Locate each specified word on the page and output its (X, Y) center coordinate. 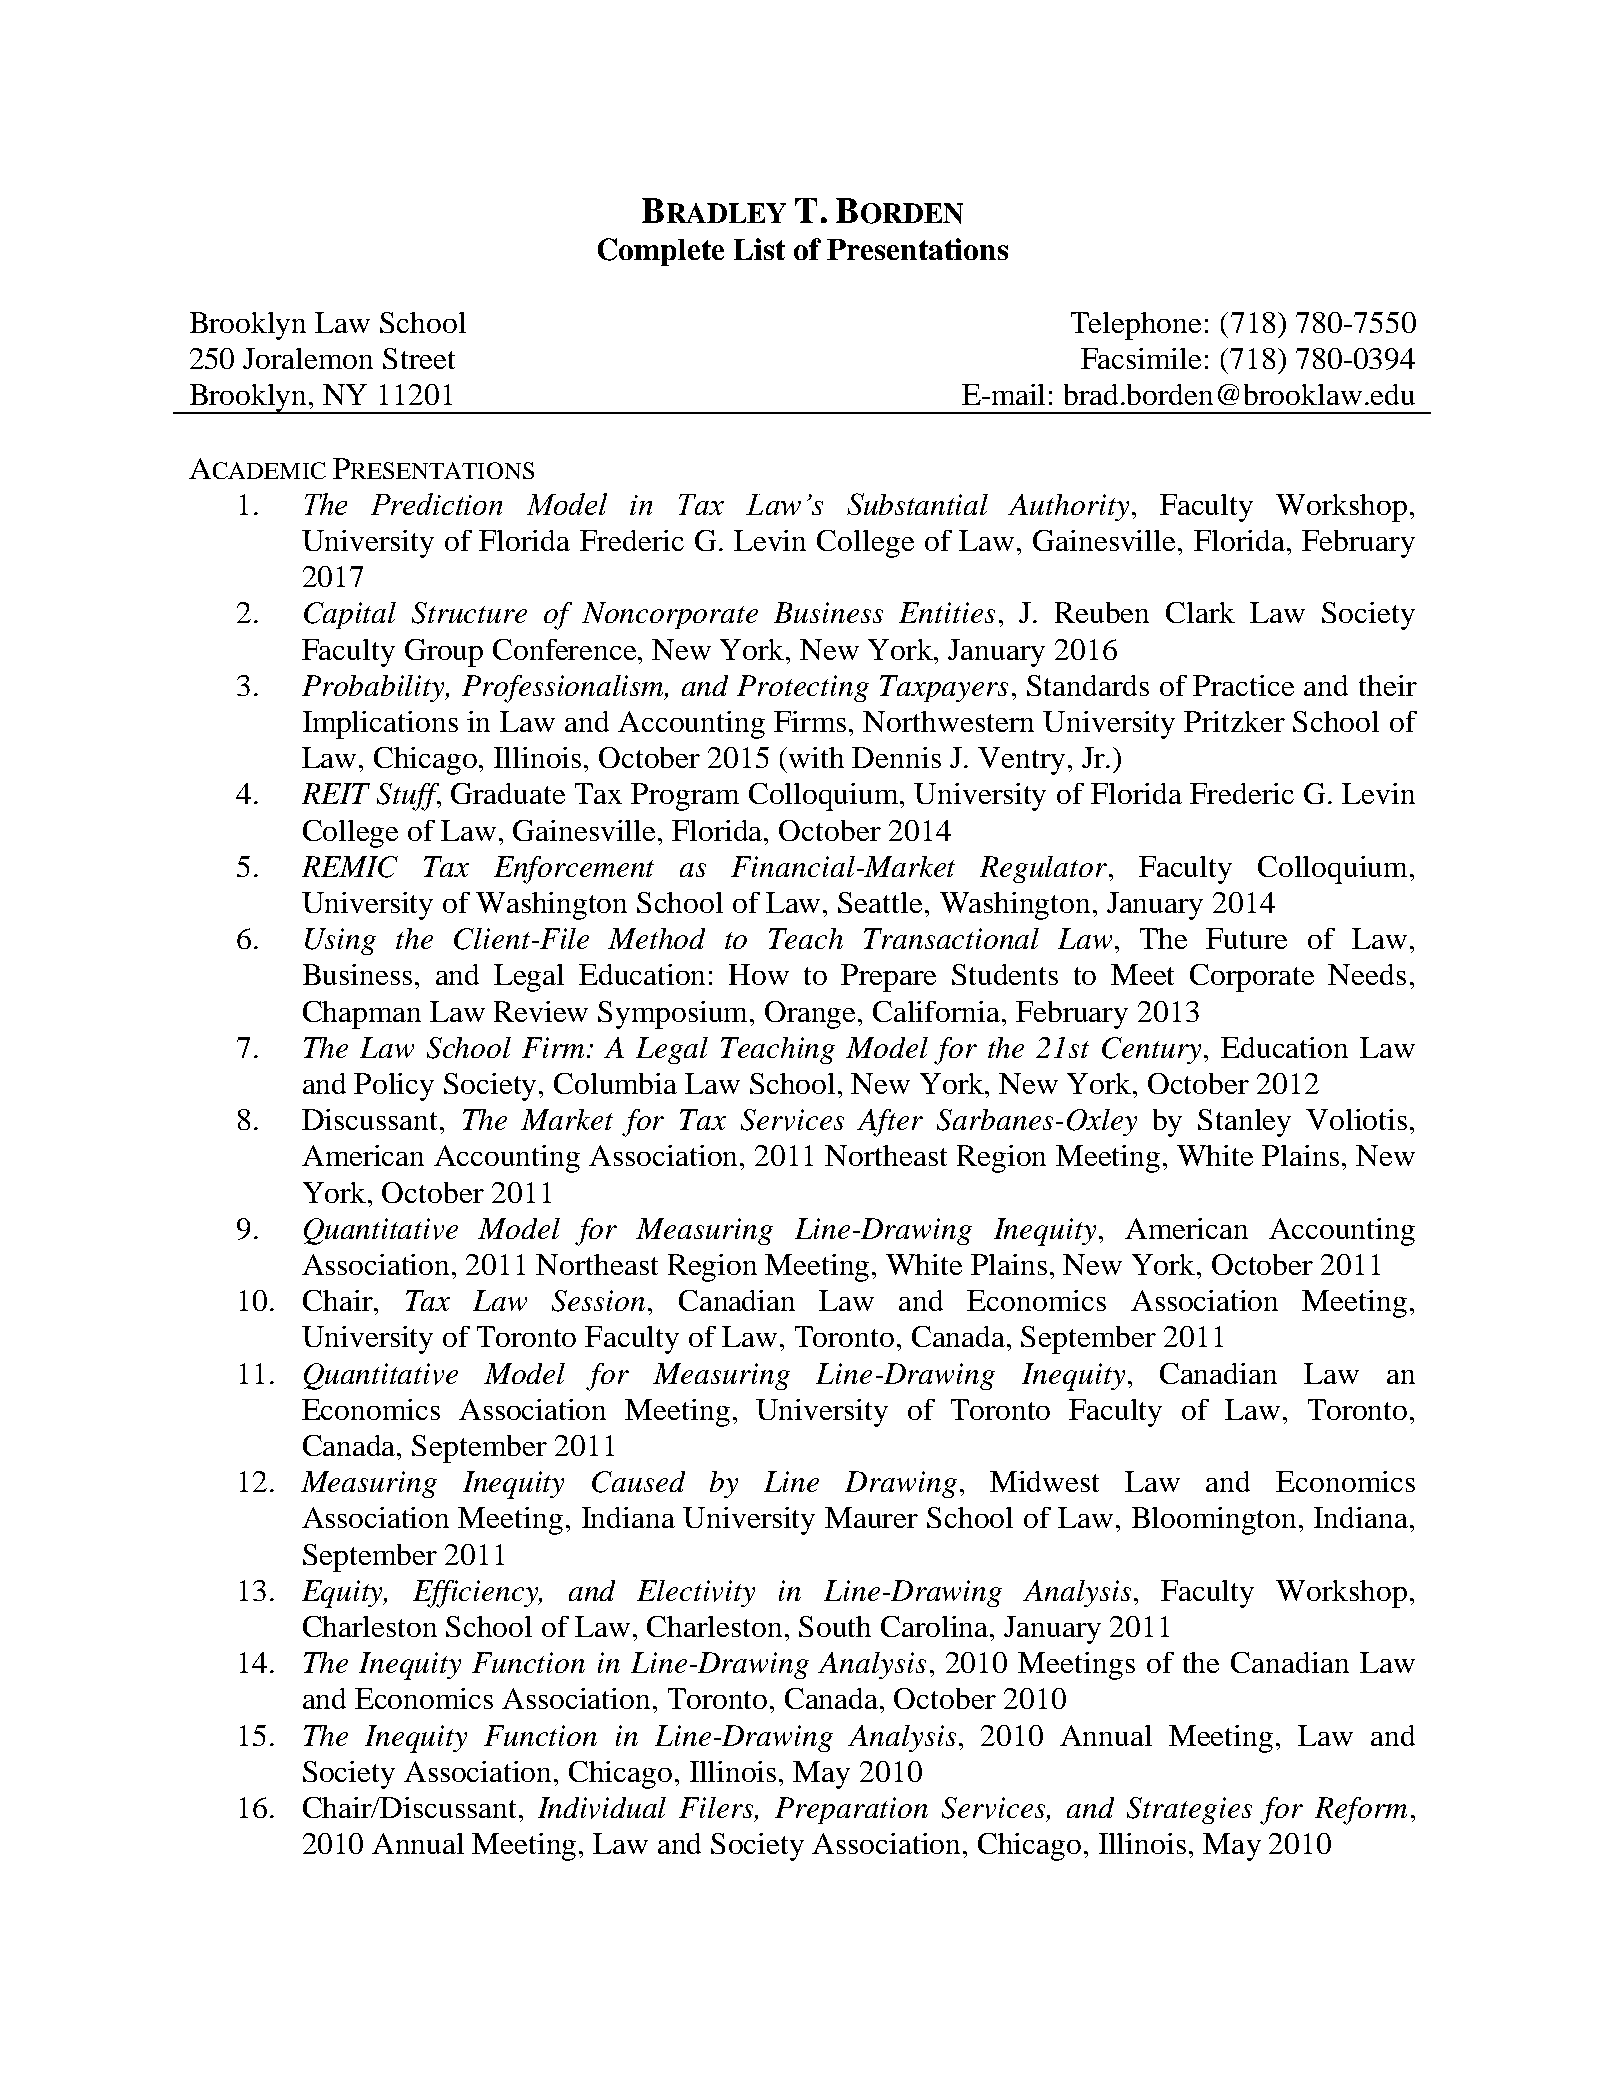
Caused (638, 1482)
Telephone (1136, 326)
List (759, 249)
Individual (602, 1808)
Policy (394, 1087)
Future (1246, 938)
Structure (469, 613)
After (890, 1123)
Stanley (1244, 1123)
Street (419, 358)
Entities (947, 612)
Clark (1200, 612)
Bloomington (1216, 1521)
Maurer (871, 1517)
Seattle (880, 902)
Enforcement (574, 870)
